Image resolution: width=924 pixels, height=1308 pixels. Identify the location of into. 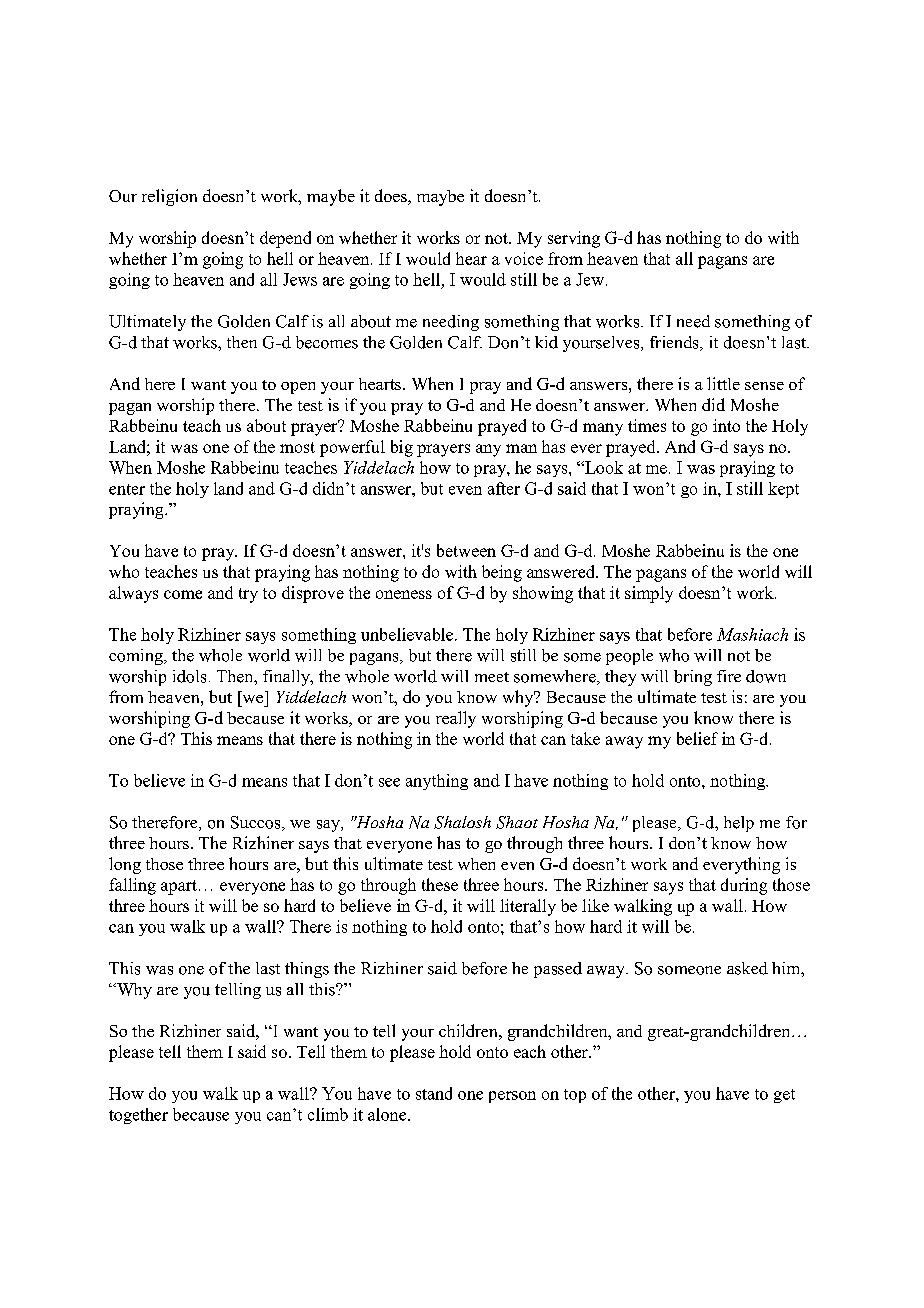
(726, 425).
